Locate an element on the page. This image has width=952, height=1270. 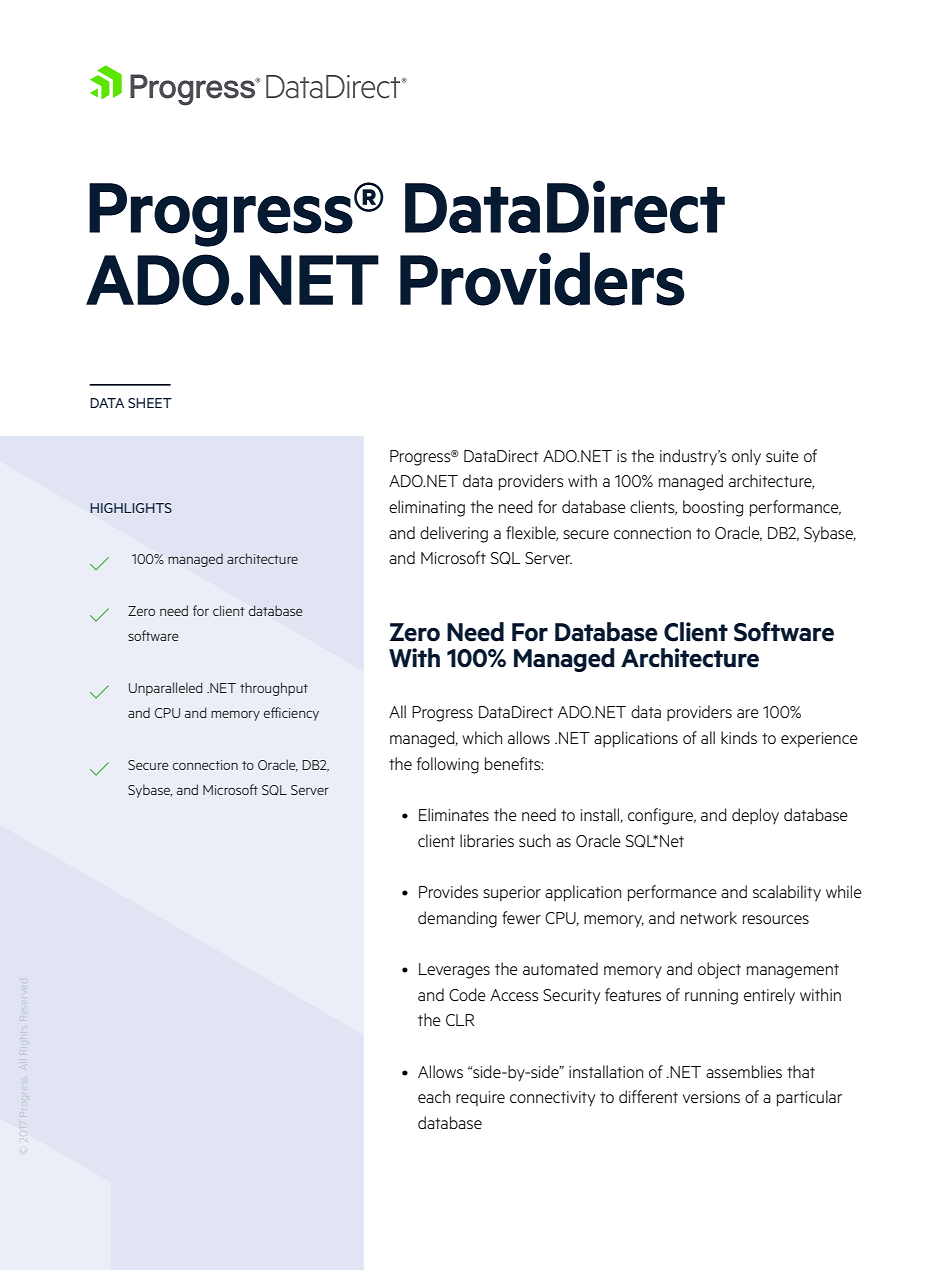
efficiency is located at coordinates (291, 714).
